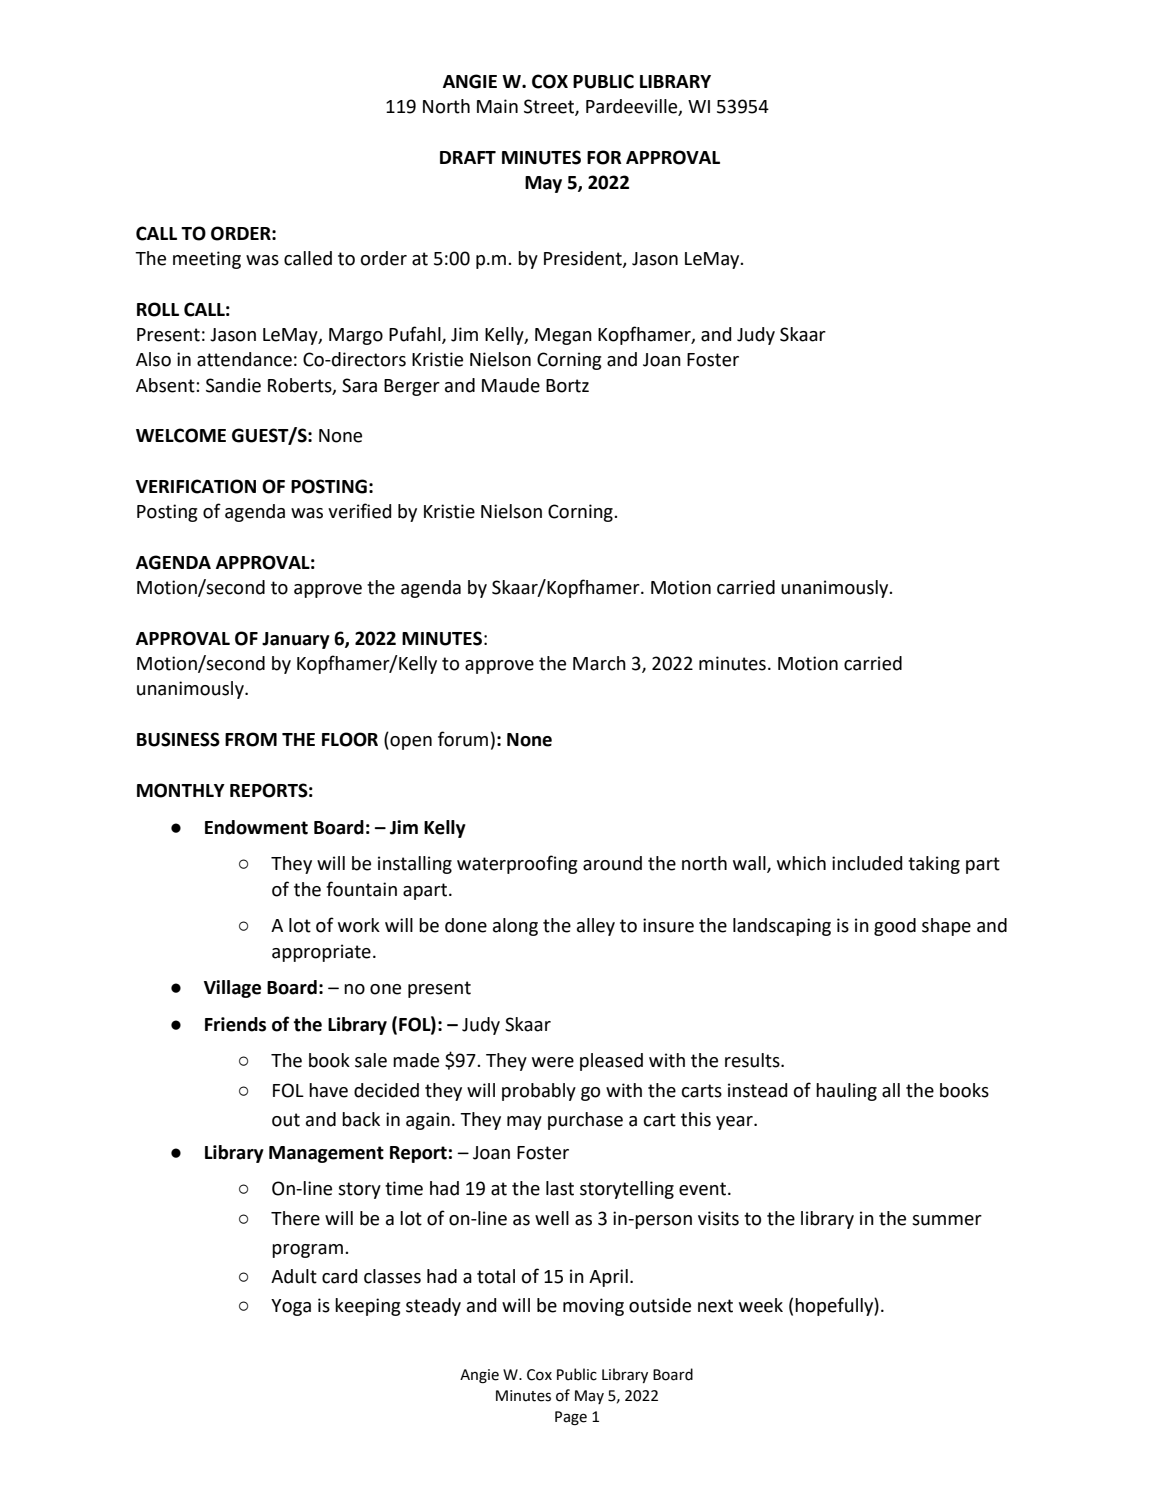 Image resolution: width=1154 pixels, height=1494 pixels. Describe the element at coordinates (497, 106) in the screenshot. I see `Main` at that location.
